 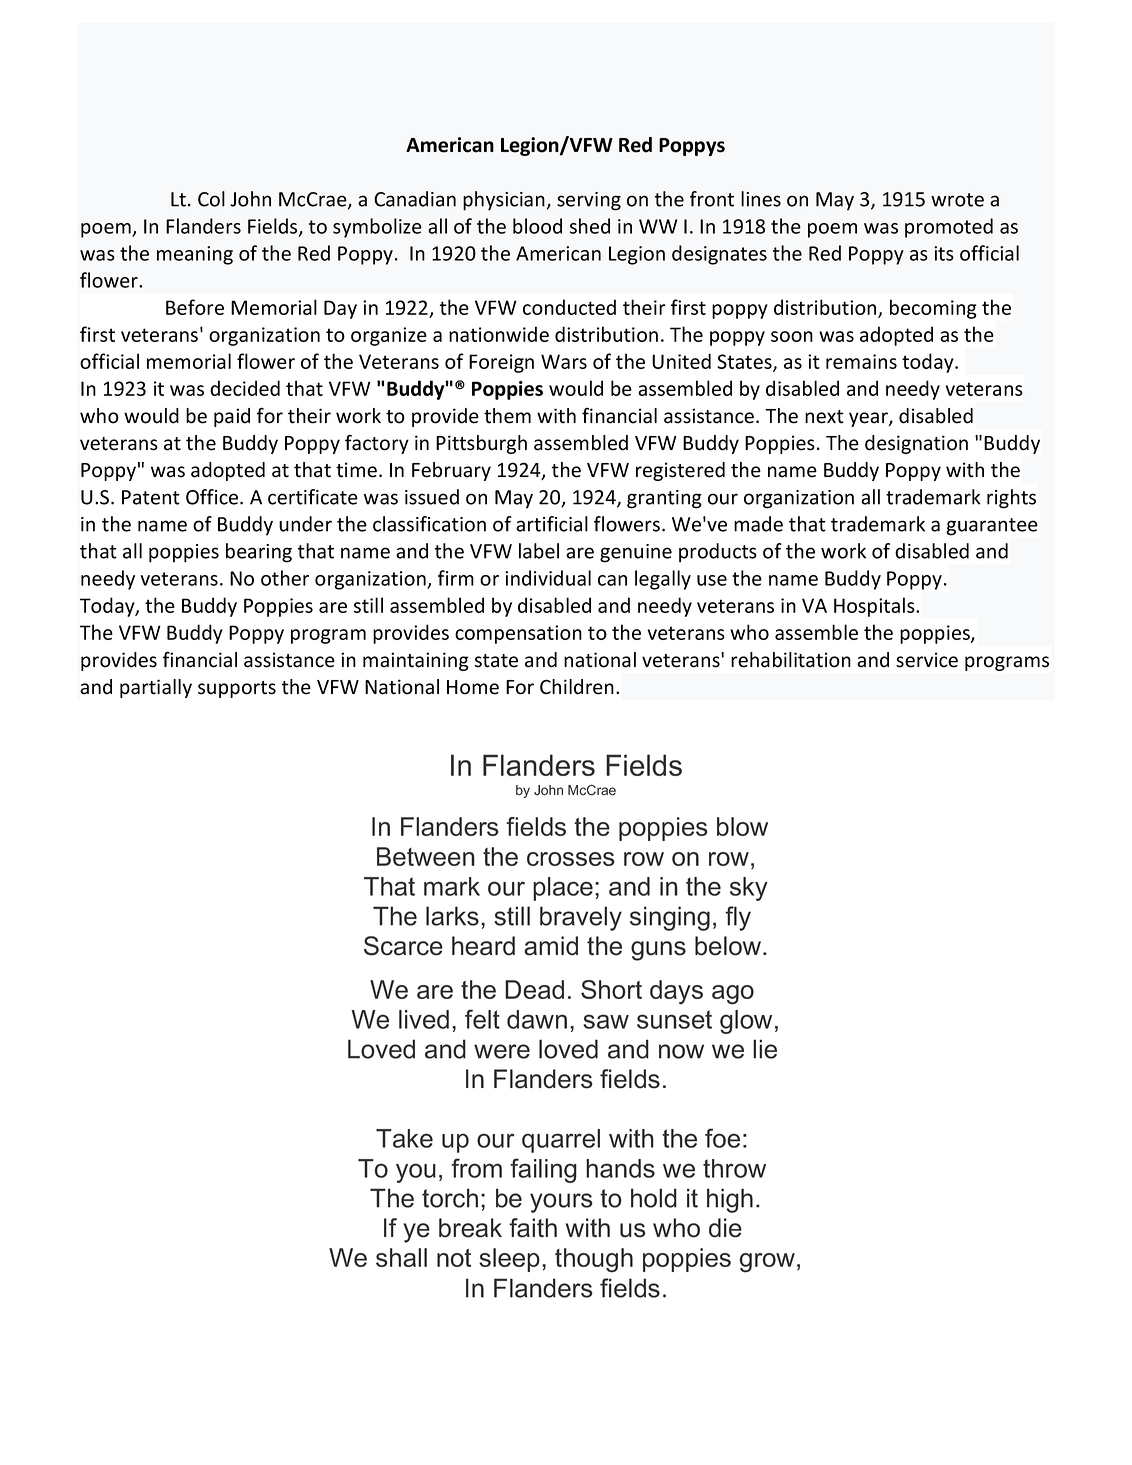 What do you see at coordinates (211, 199) in the page?
I see `Col` at bounding box center [211, 199].
